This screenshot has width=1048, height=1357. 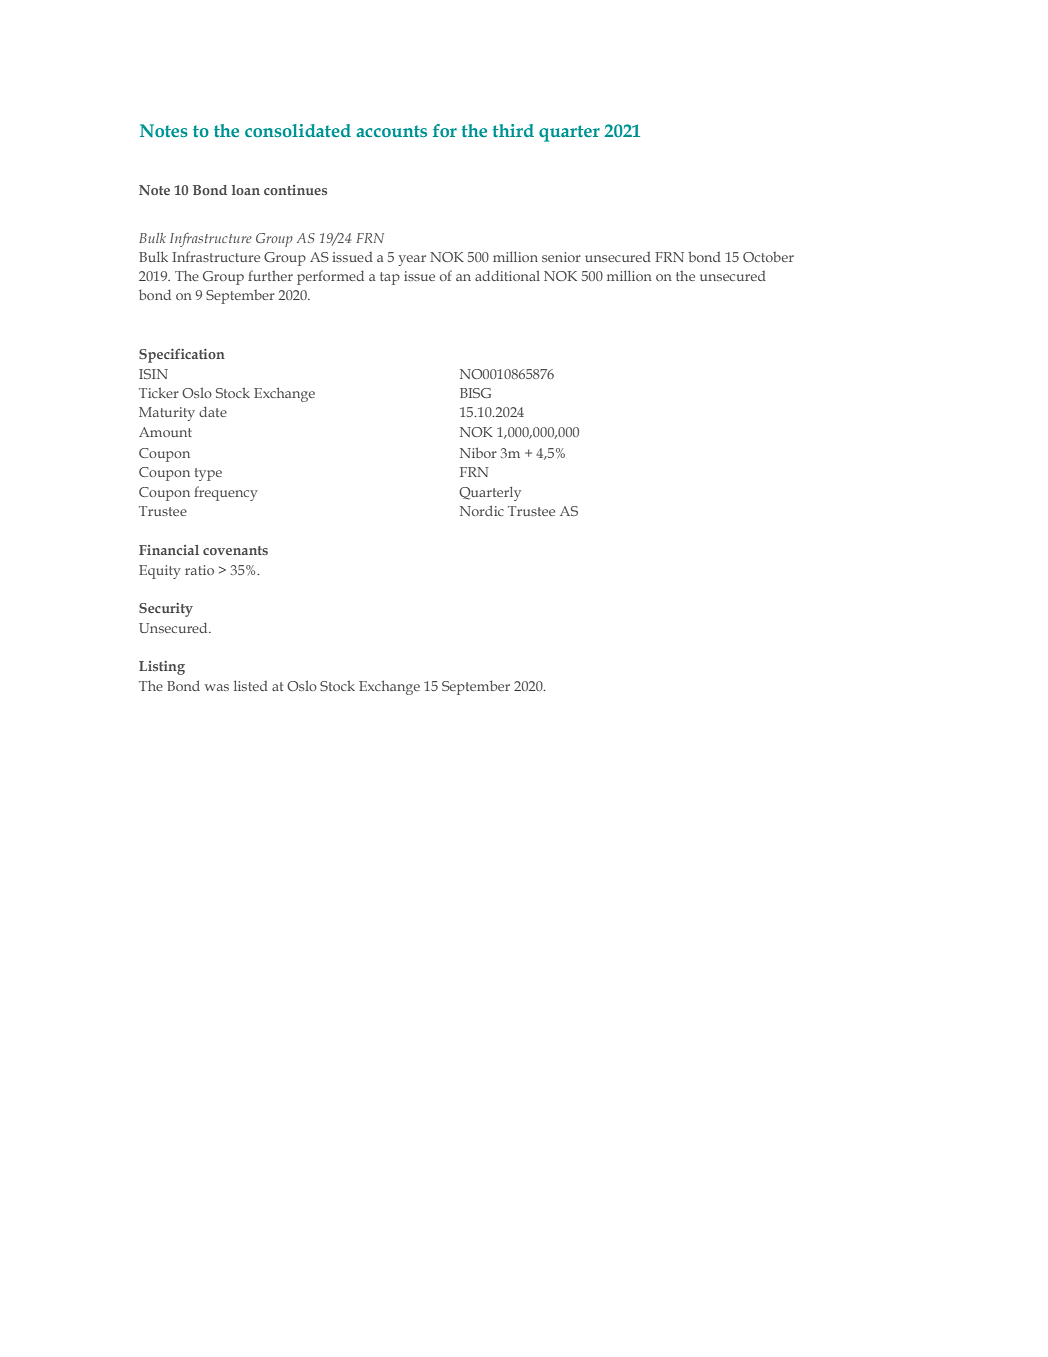 I want to click on listed, so click(x=251, y=685).
